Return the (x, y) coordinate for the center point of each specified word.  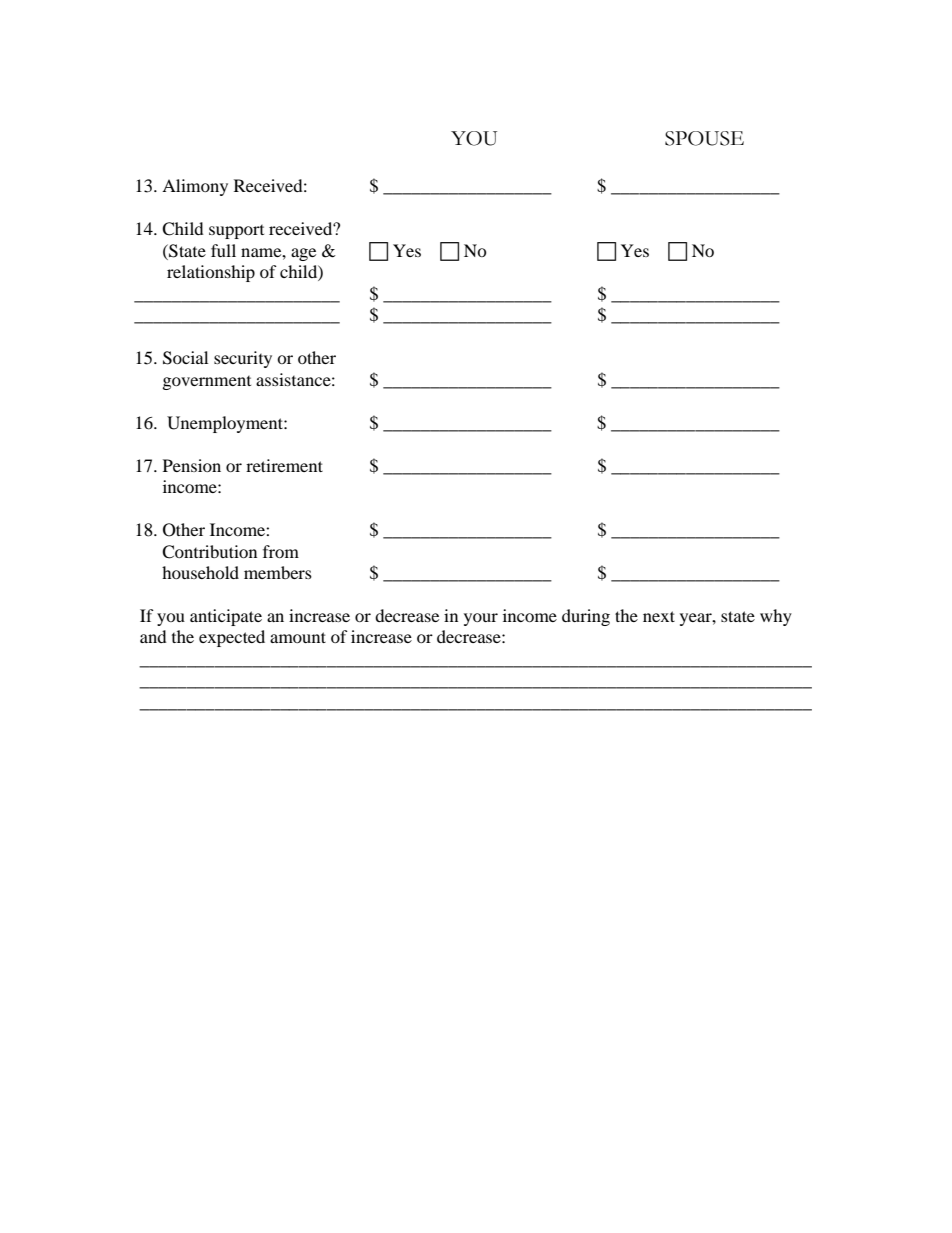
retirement (284, 465)
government (207, 383)
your (481, 619)
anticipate (226, 617)
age (303, 254)
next (659, 616)
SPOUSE (704, 138)
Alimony (195, 187)
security (243, 359)
